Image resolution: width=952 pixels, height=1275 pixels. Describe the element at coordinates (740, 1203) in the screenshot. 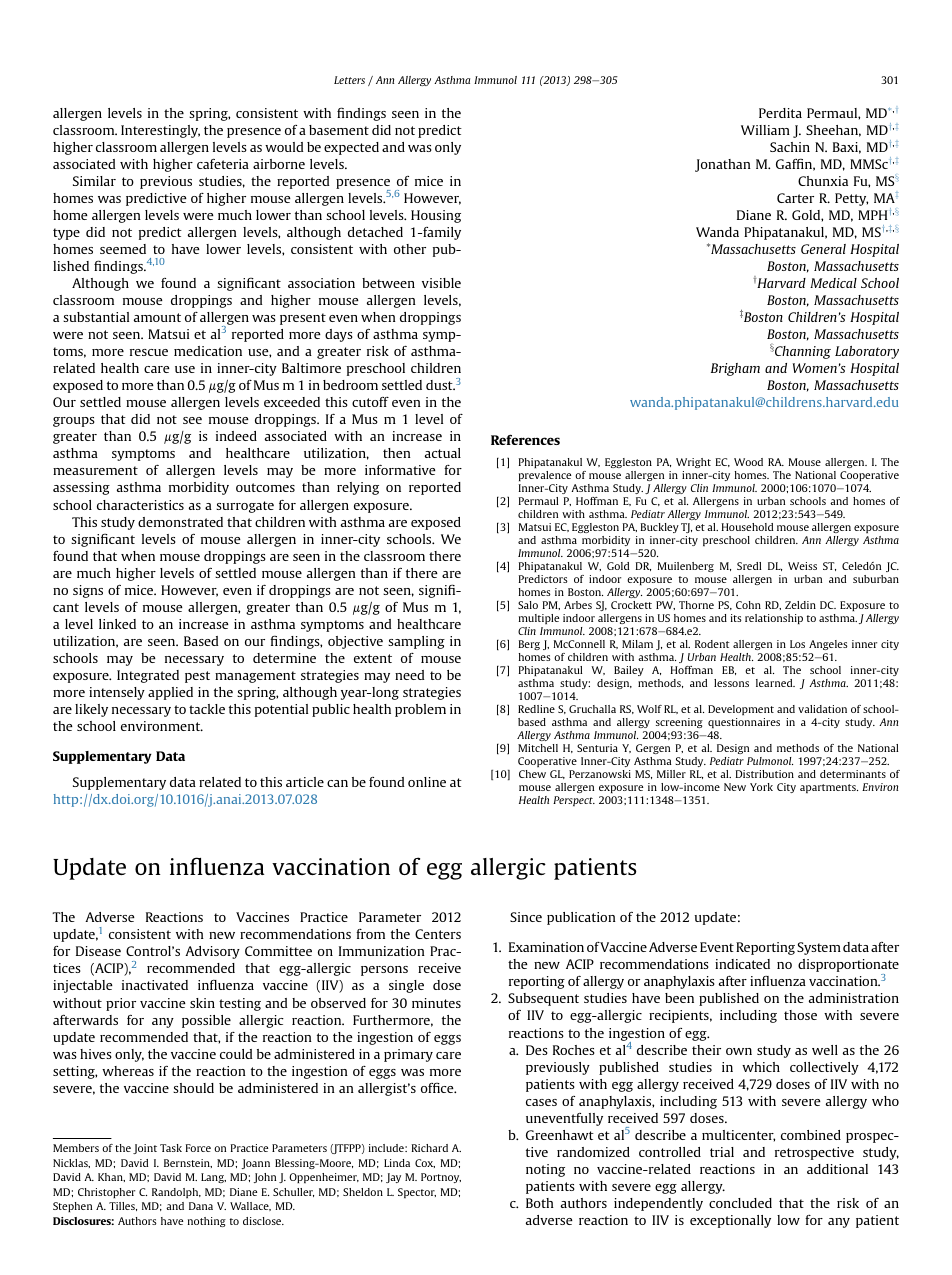

I see `concluded` at that location.
